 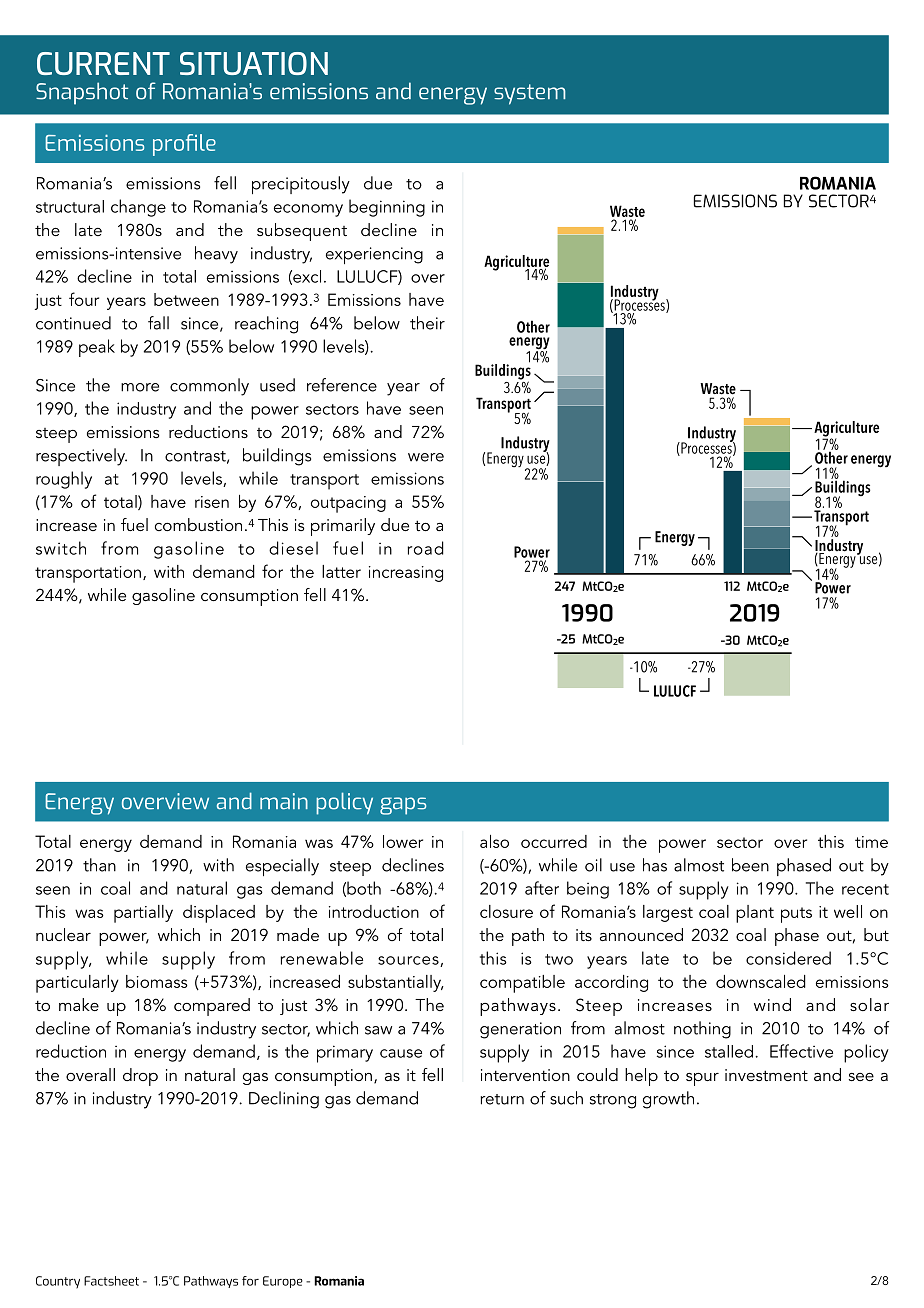 I want to click on biomass, so click(x=157, y=981).
